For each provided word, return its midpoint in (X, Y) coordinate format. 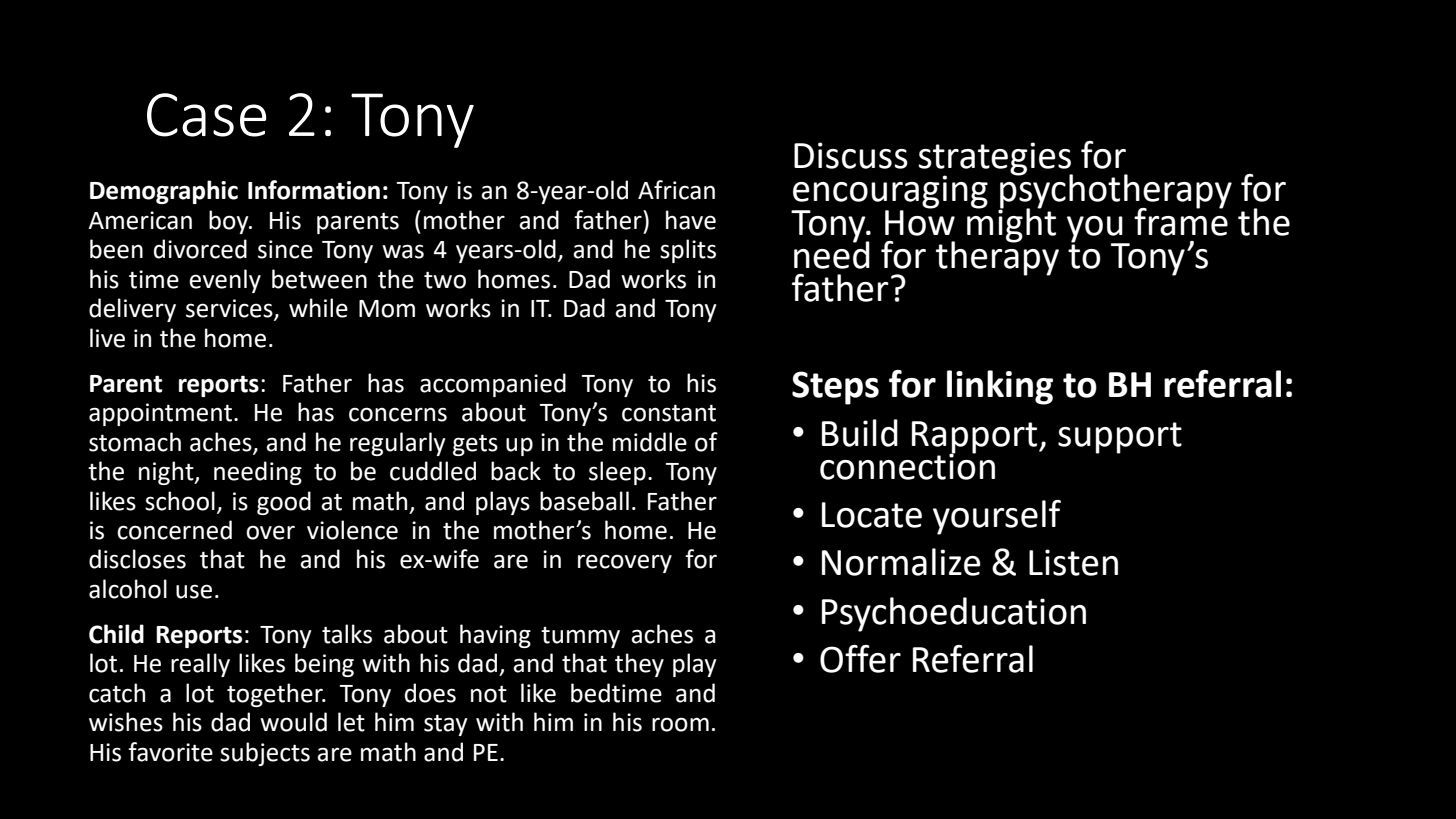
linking (1000, 387)
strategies (995, 160)
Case (206, 115)
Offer (860, 659)
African (676, 190)
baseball (584, 501)
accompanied (493, 385)
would (293, 722)
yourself (997, 517)
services (230, 309)
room (680, 724)
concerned (174, 530)
